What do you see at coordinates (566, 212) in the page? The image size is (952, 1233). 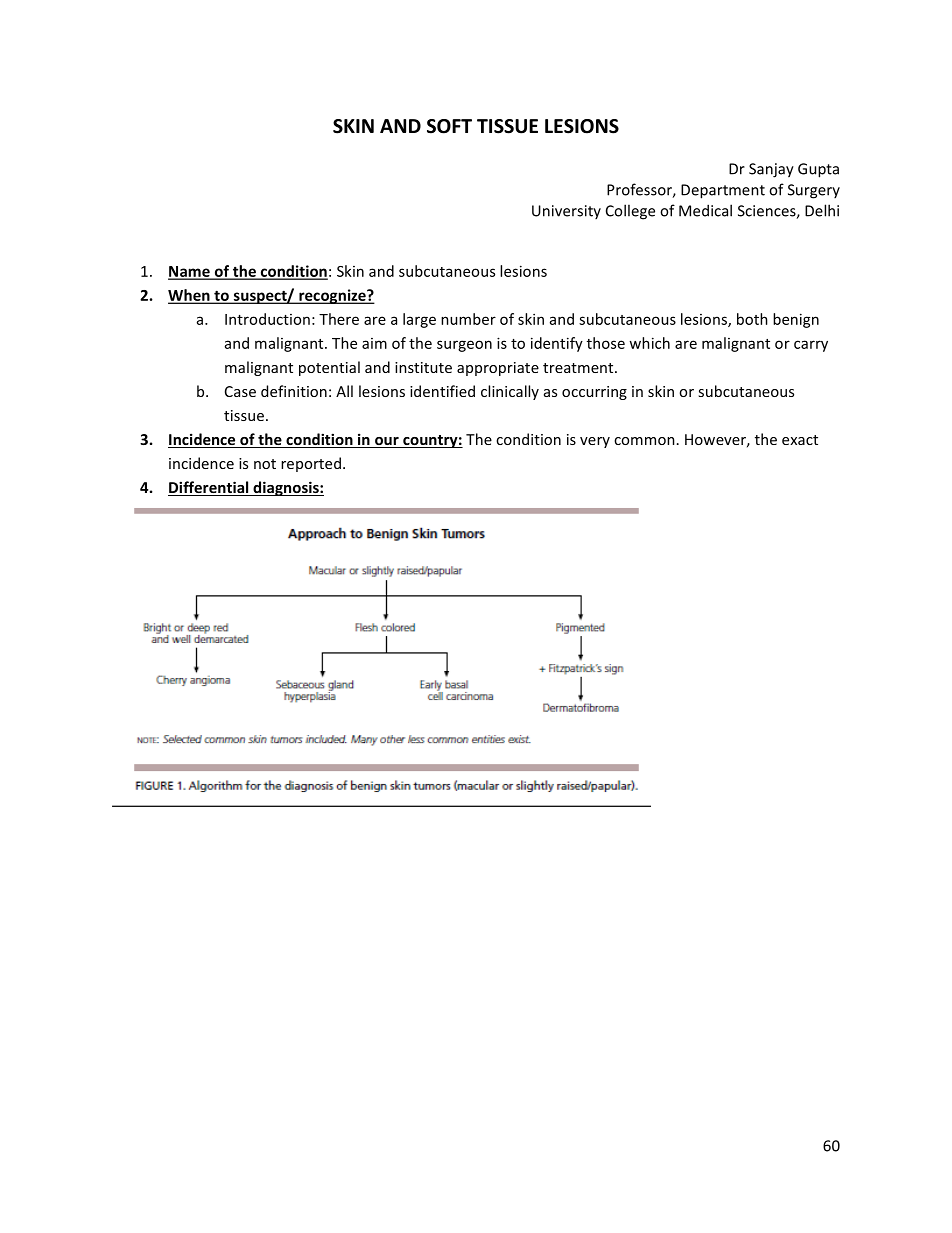 I see `University` at bounding box center [566, 212].
